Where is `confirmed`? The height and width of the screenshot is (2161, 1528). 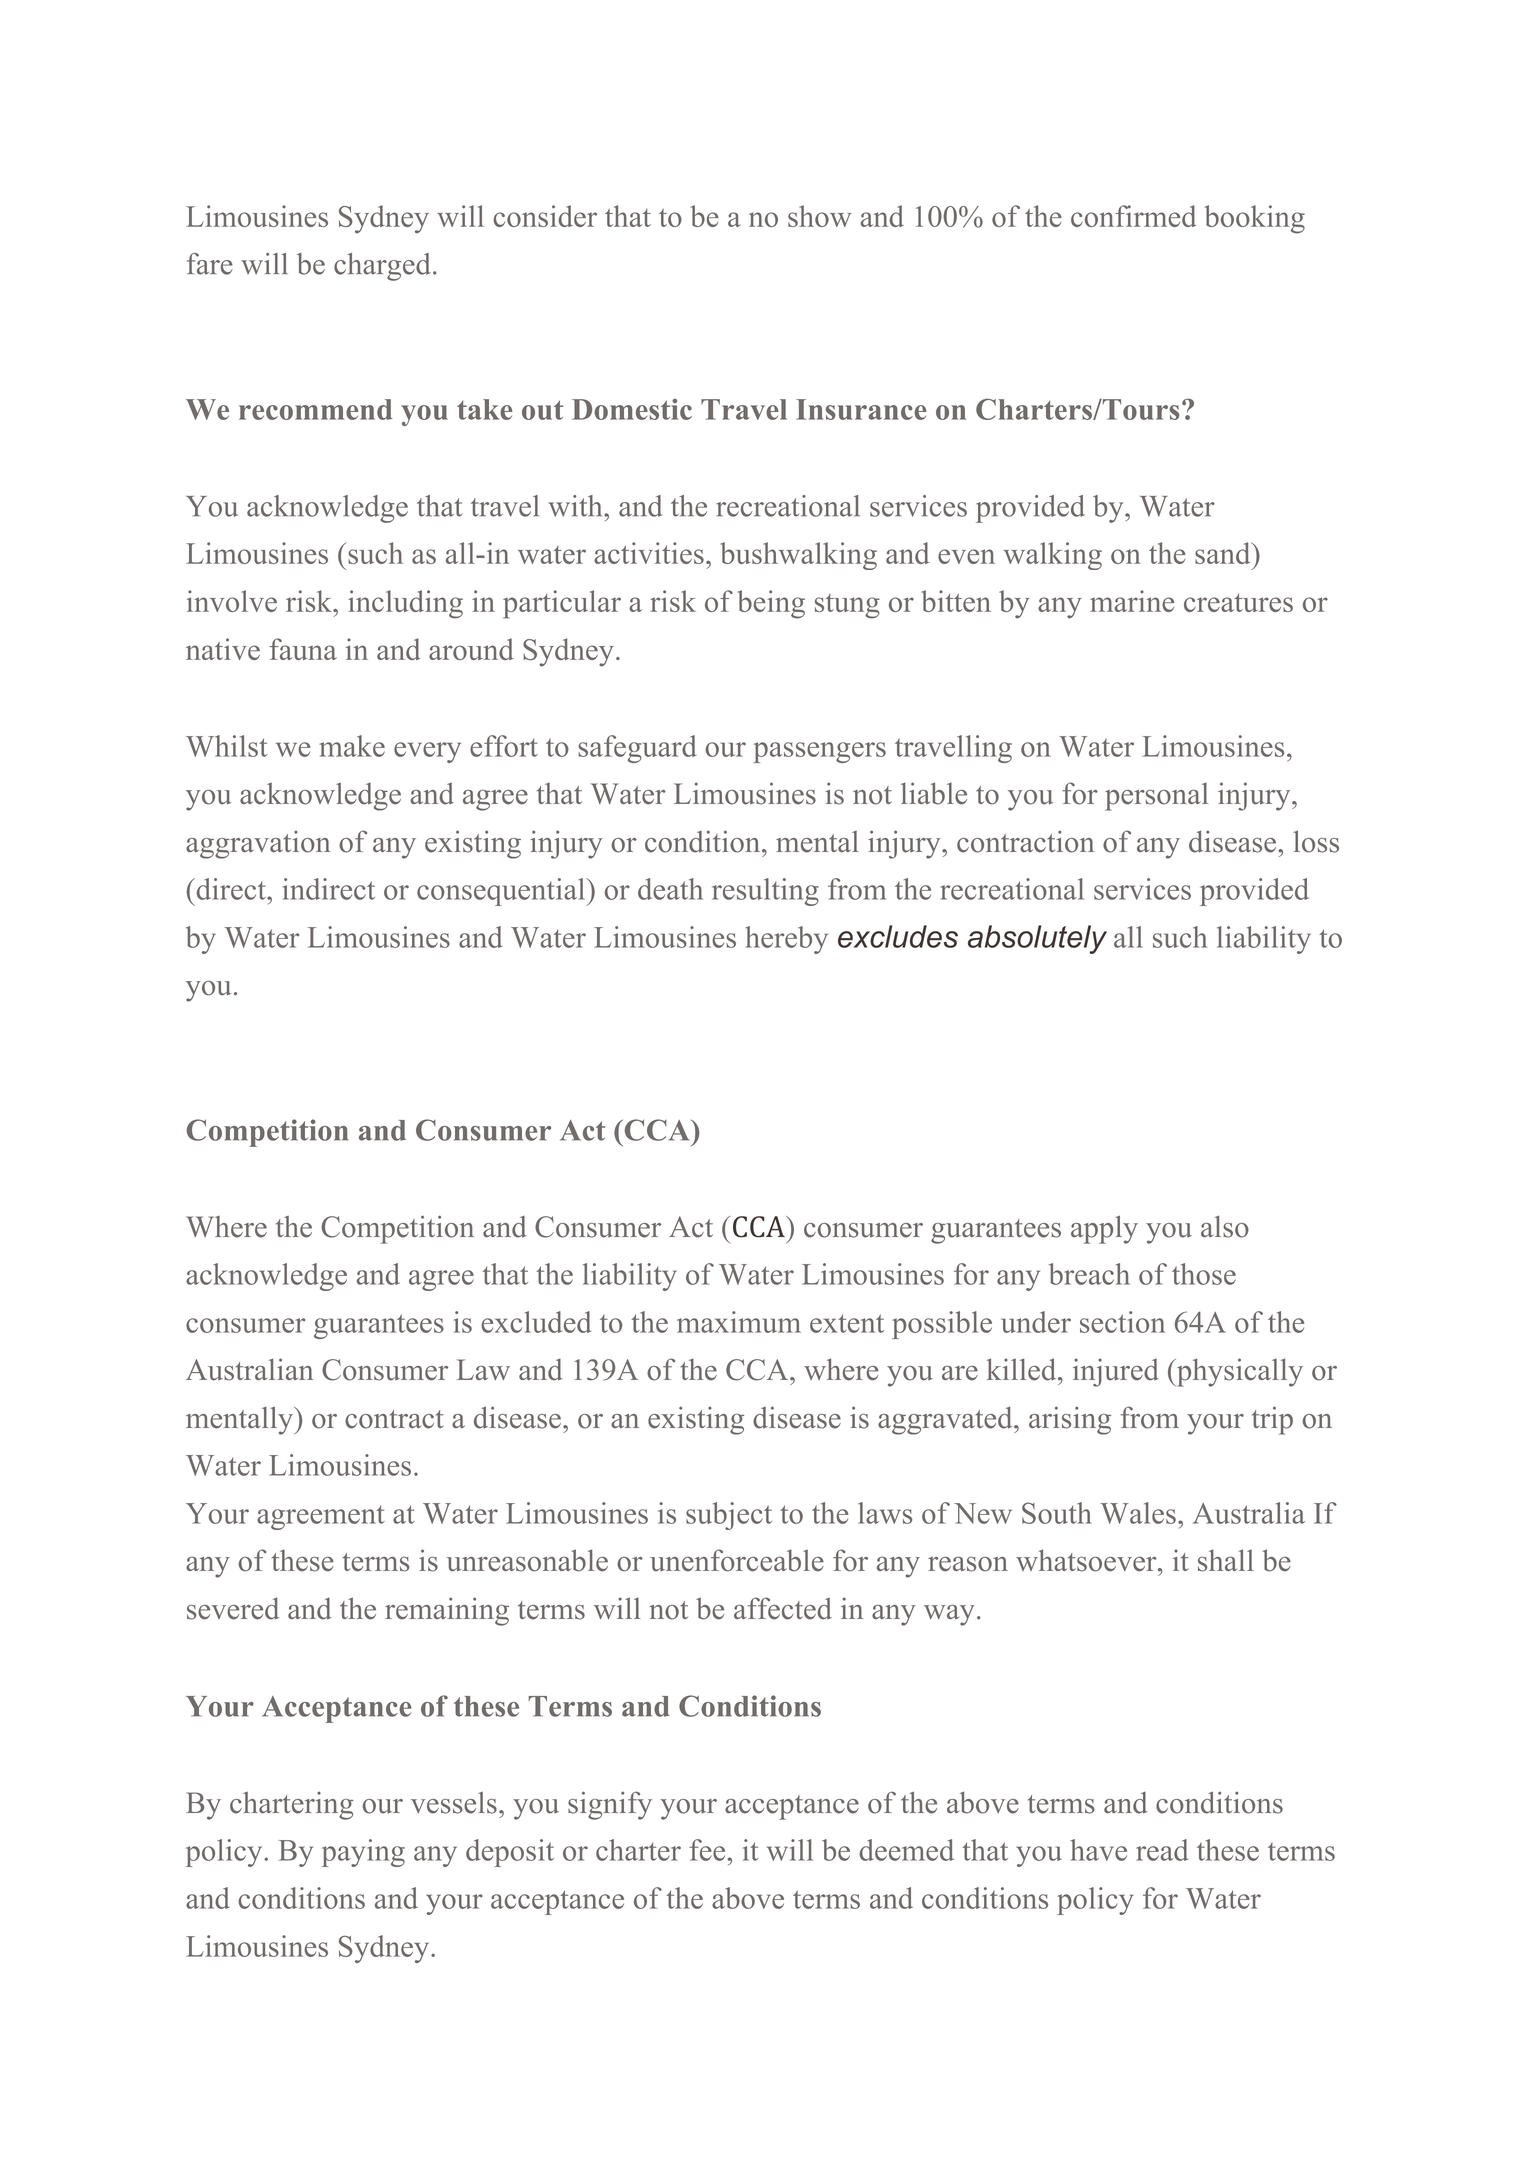
confirmed is located at coordinates (1133, 216).
